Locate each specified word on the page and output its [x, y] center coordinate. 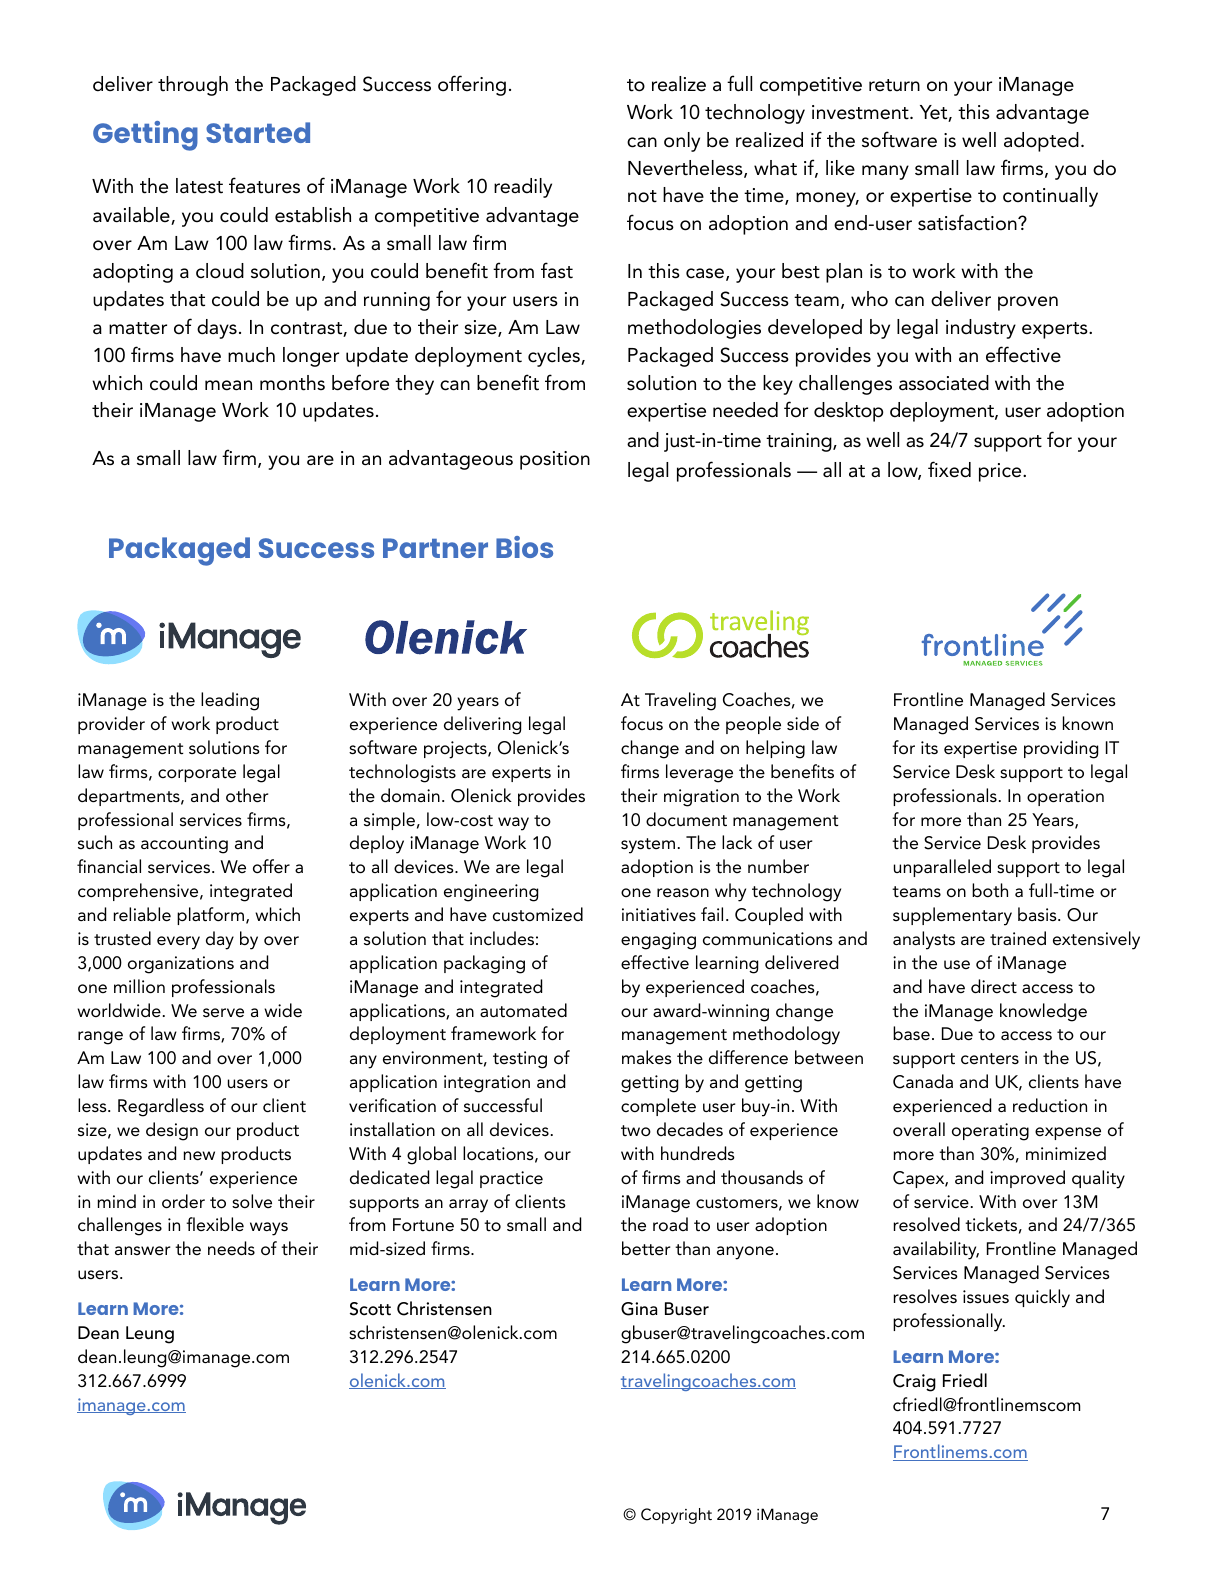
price [1001, 472]
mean [228, 385]
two [636, 1130]
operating [990, 1132]
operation [1065, 797]
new [199, 1156]
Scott [370, 1309]
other [247, 795]
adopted [1041, 142]
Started [258, 132]
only [682, 142]
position [555, 460]
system [648, 846]
